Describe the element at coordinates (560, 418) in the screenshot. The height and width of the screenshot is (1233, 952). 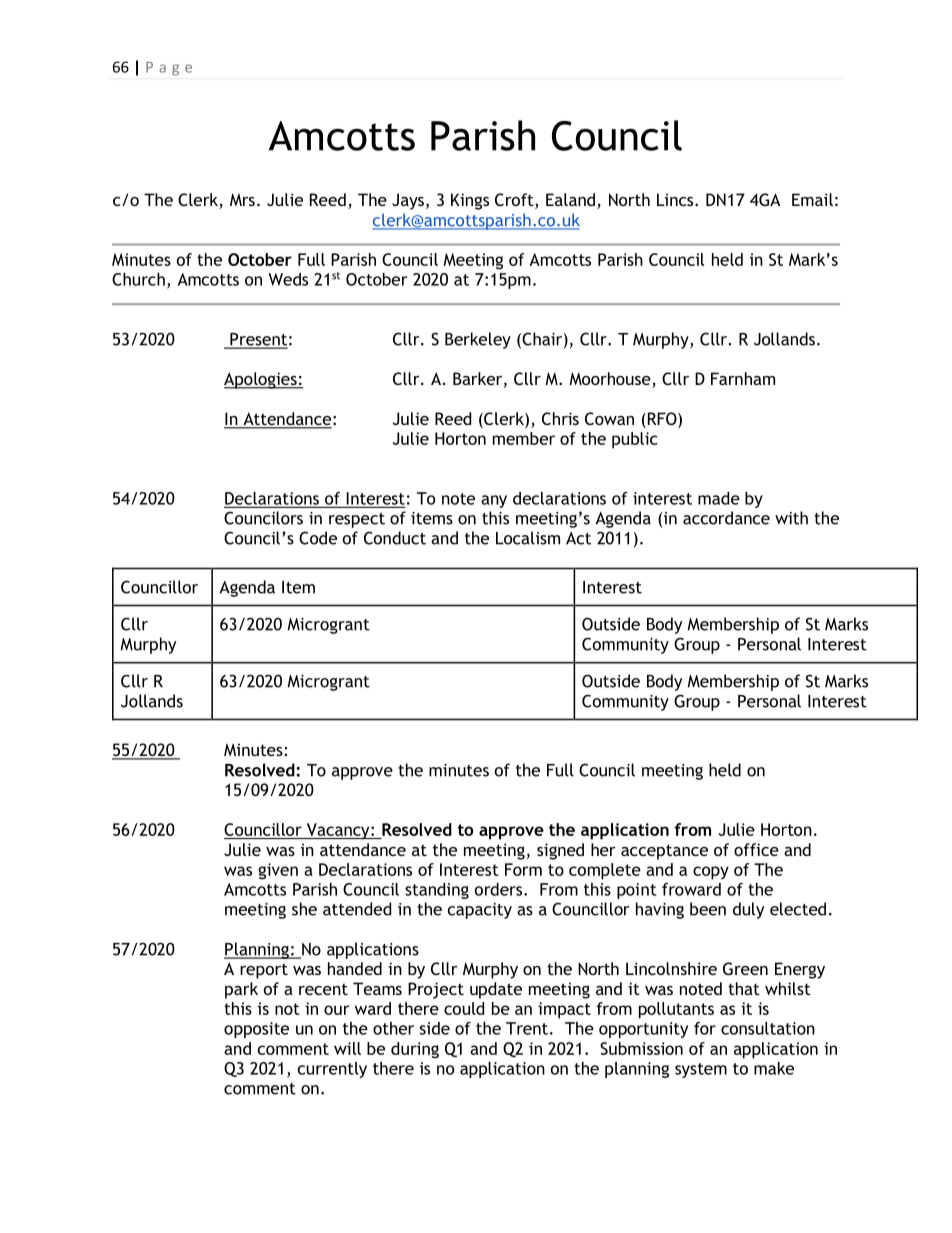
I see `Chris` at that location.
